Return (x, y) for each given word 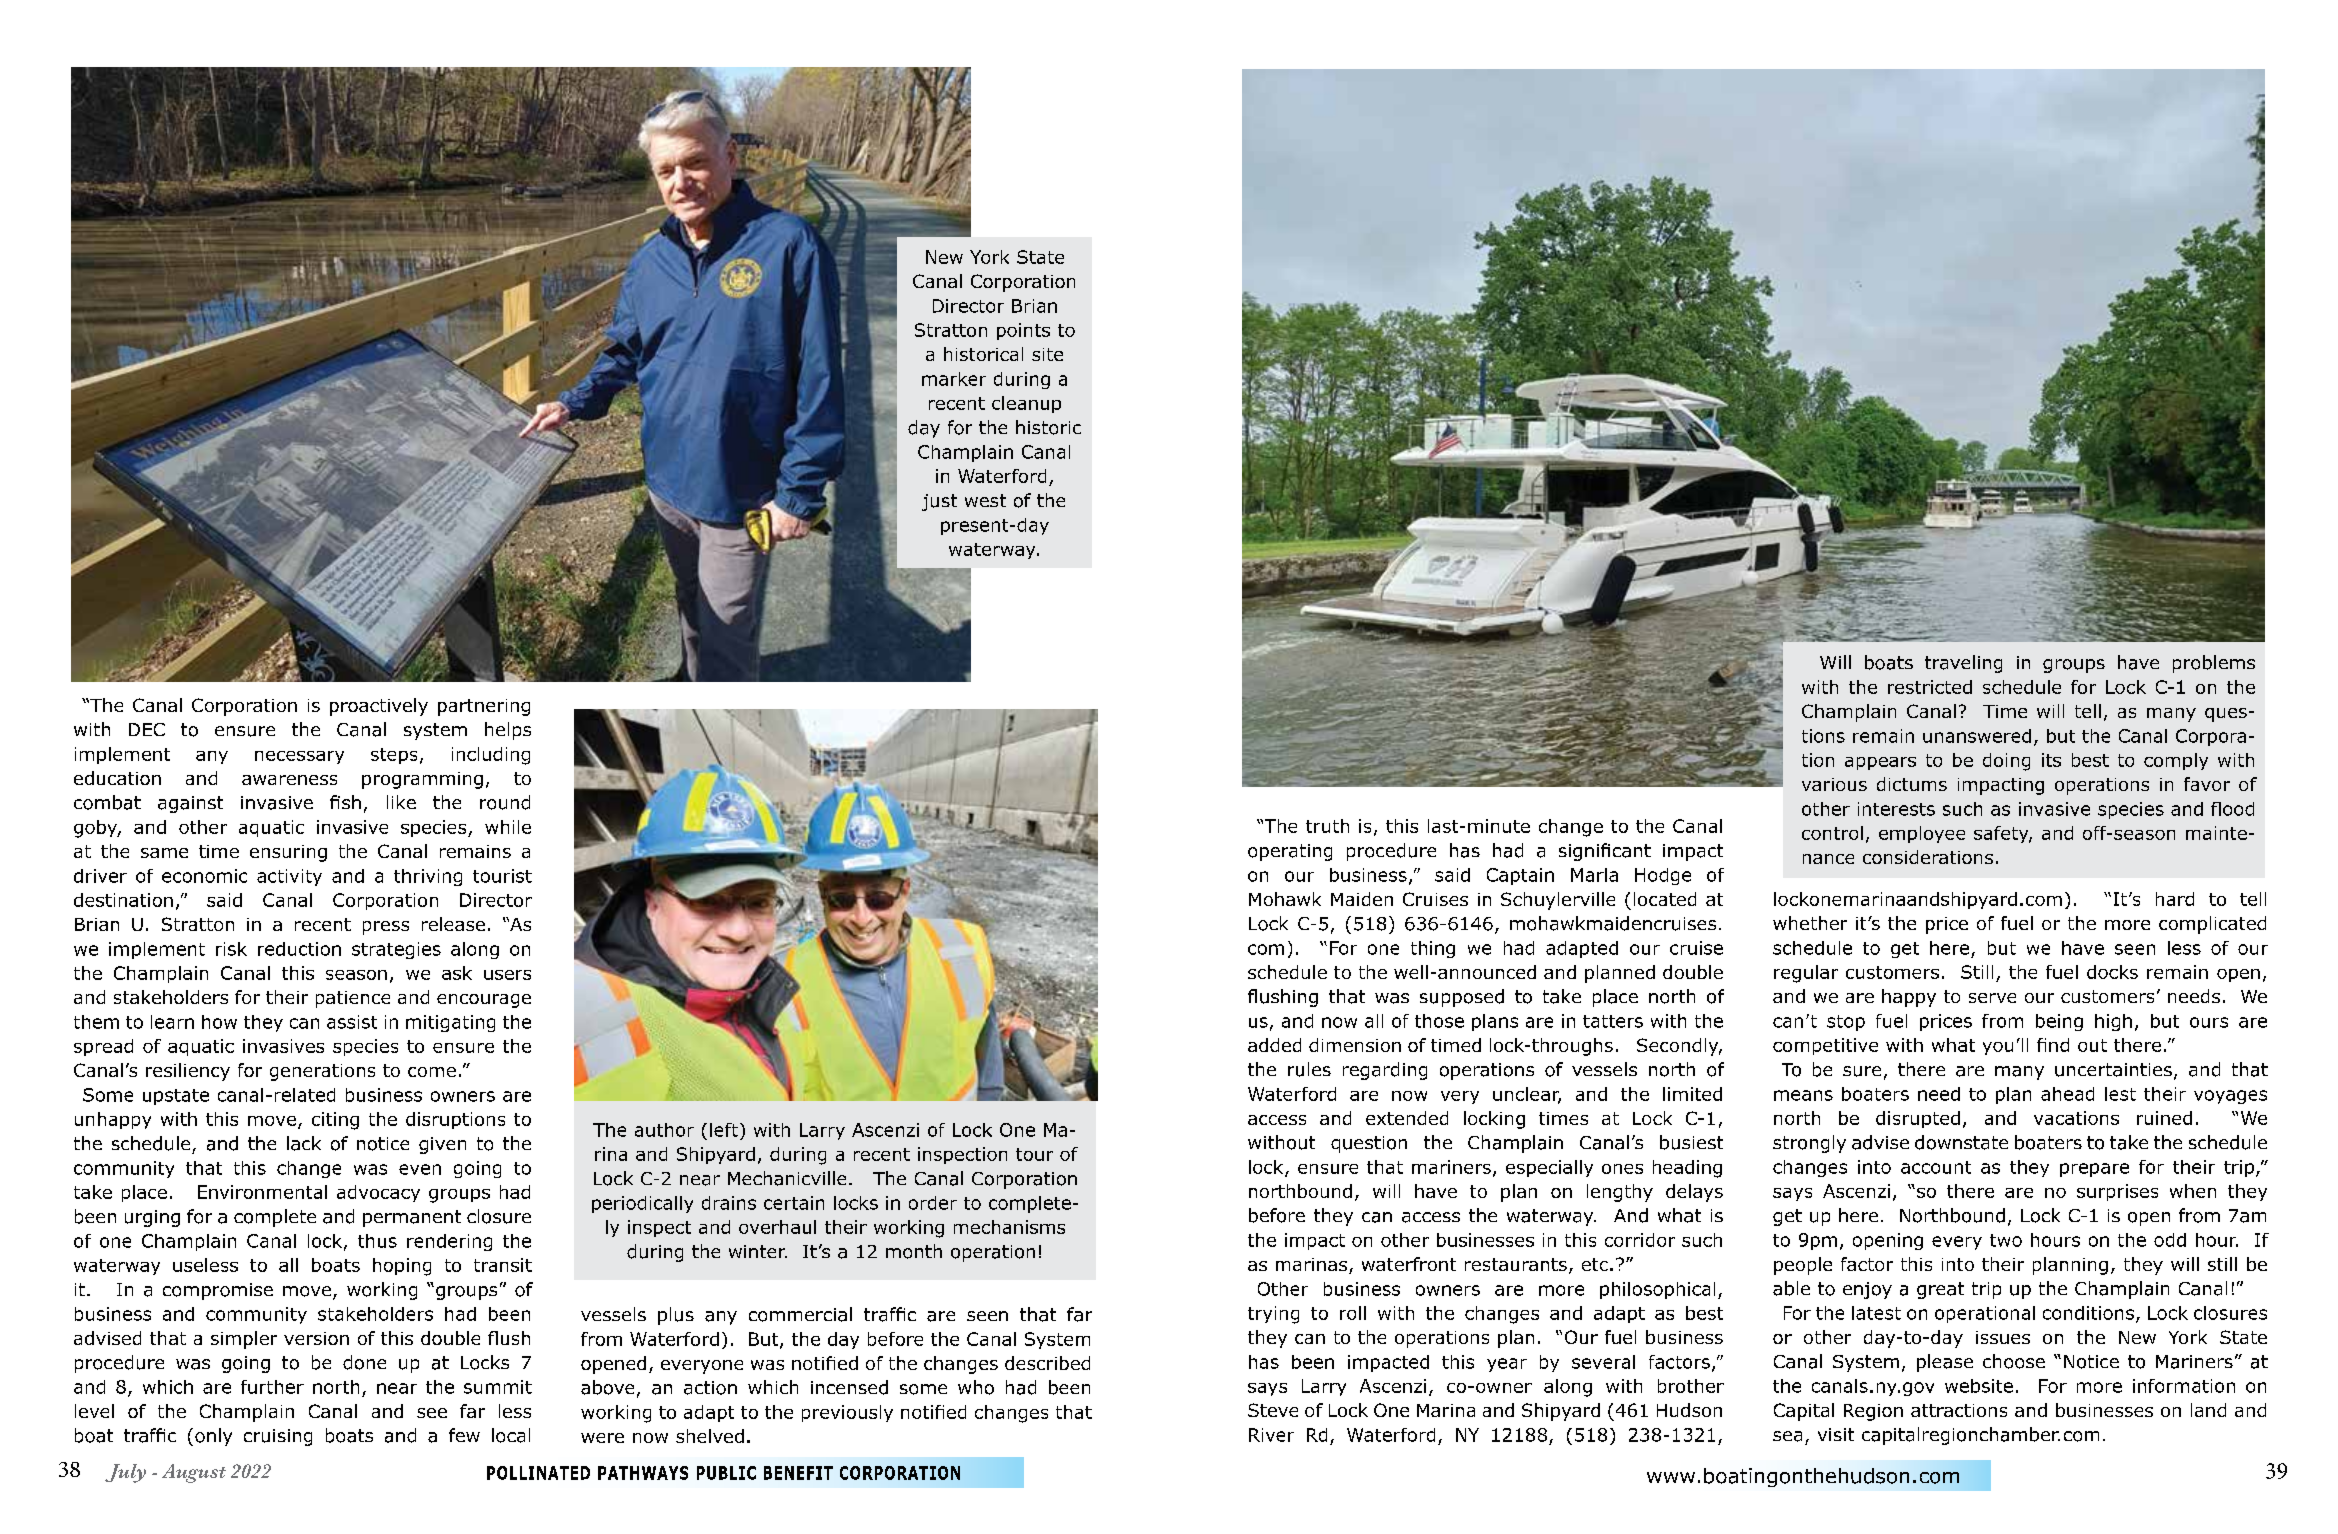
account (1936, 1167)
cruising (278, 1437)
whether (1810, 923)
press (386, 928)
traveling (1963, 664)
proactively (379, 707)
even (420, 1169)
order (933, 1203)
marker (954, 379)
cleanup (1026, 404)
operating (1290, 852)
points (1023, 331)
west (985, 500)
